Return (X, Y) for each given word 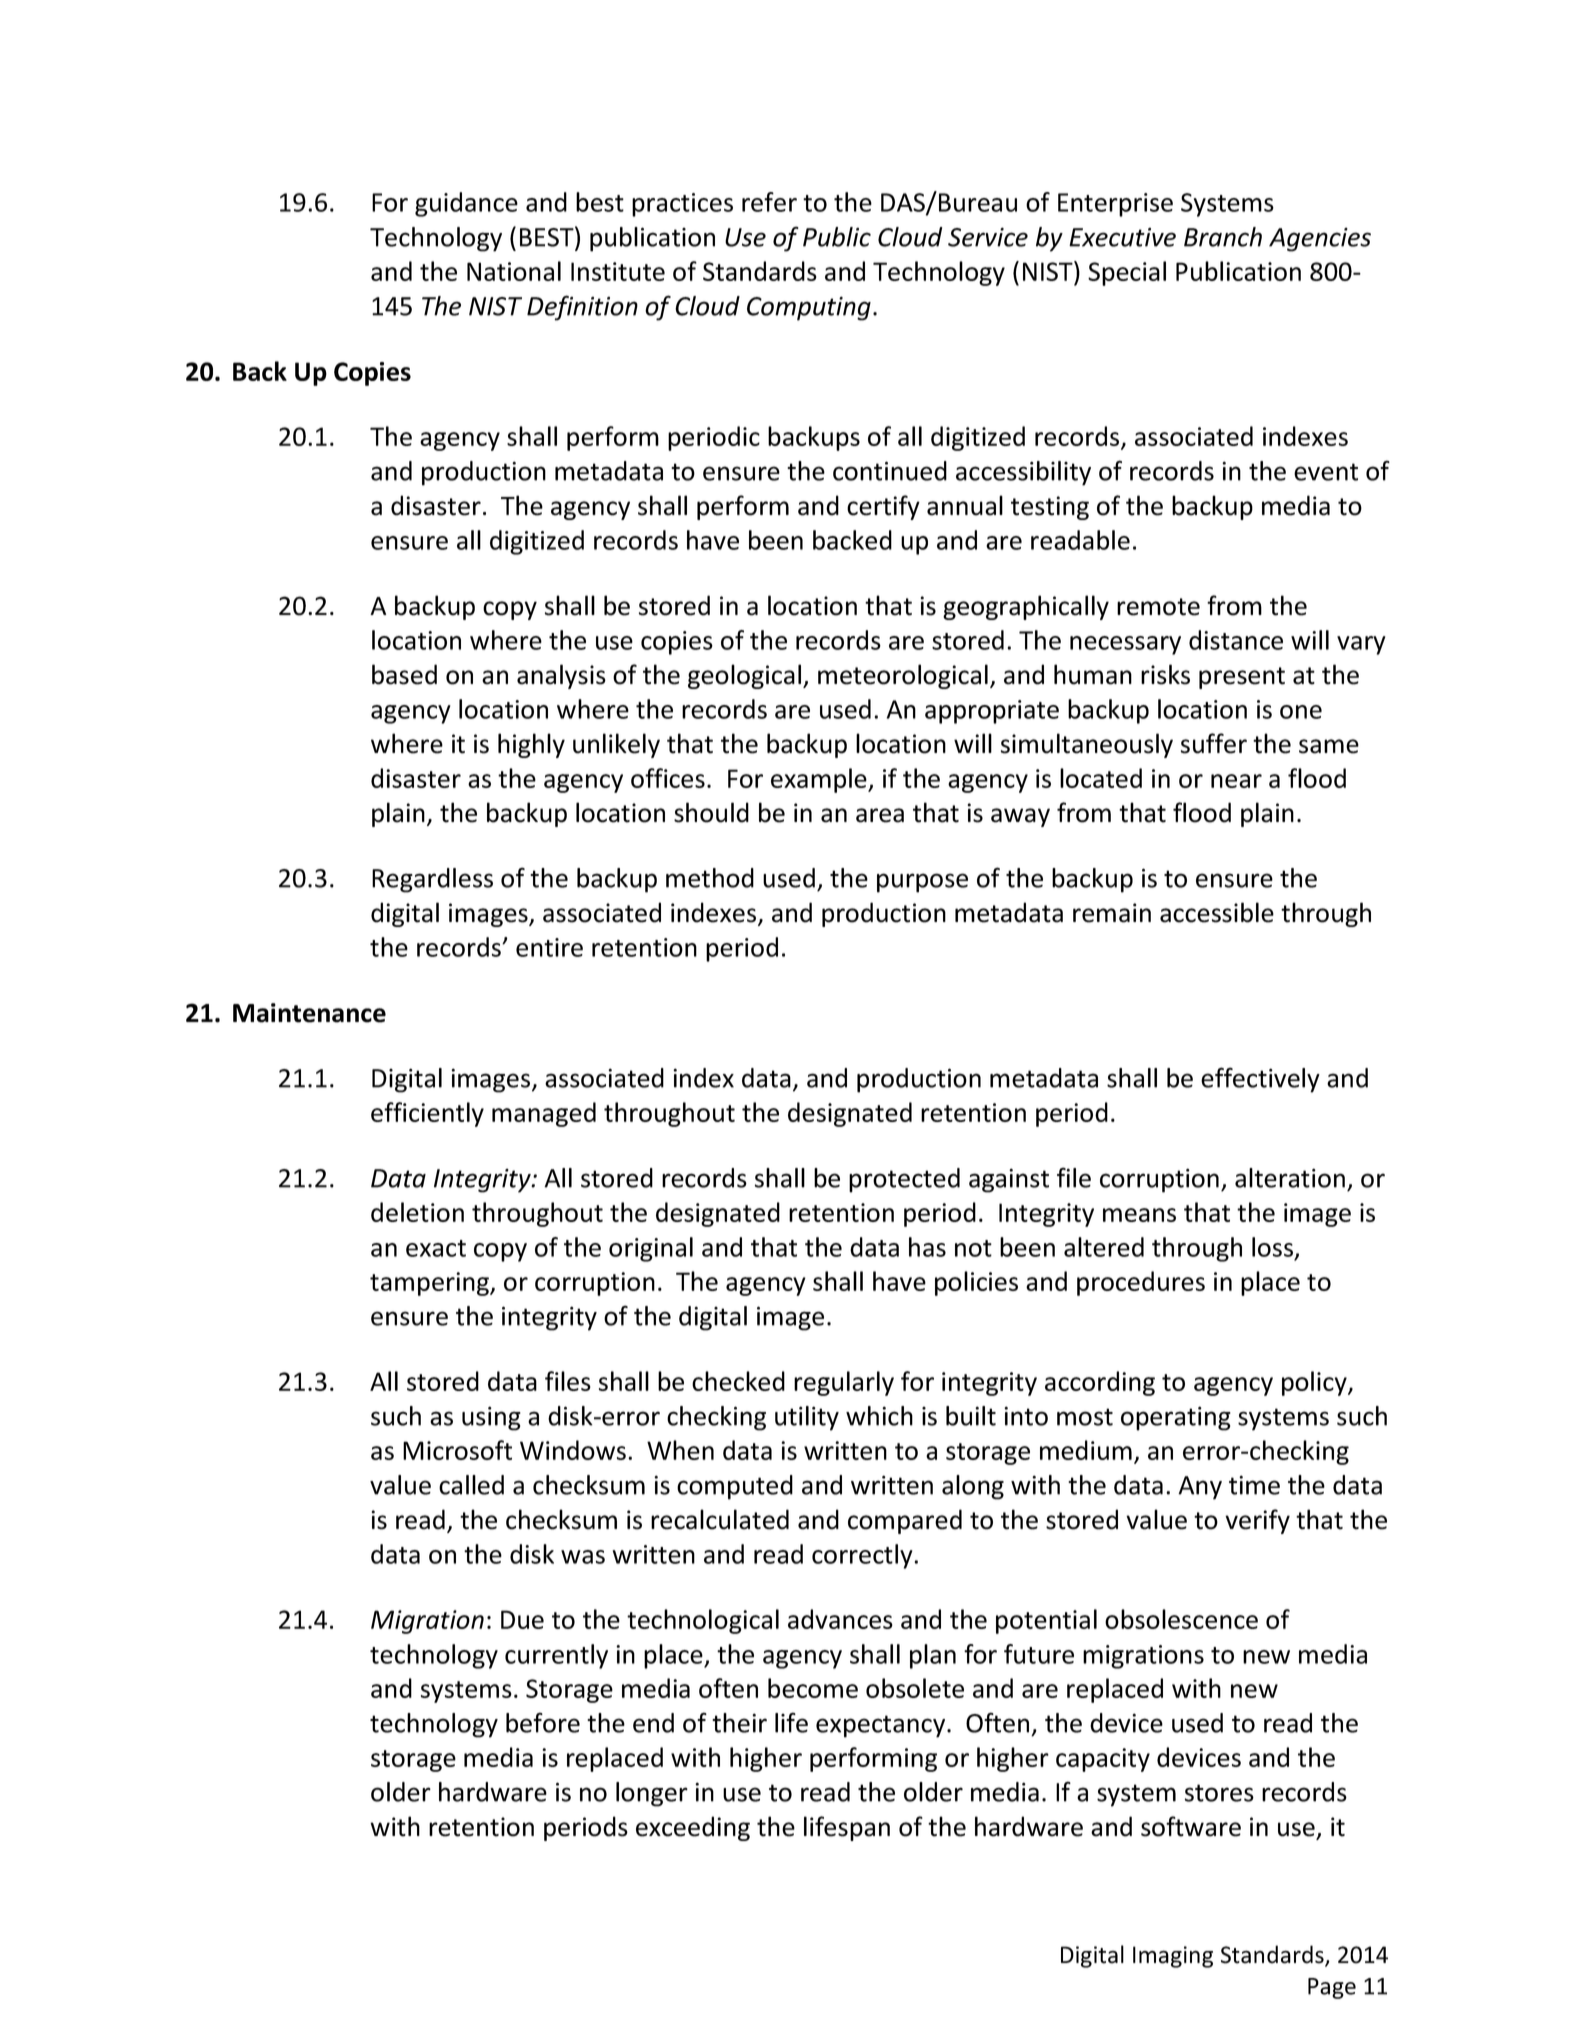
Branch (1223, 237)
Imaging (1173, 1957)
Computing (809, 308)
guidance (466, 204)
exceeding (693, 1828)
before (543, 1722)
